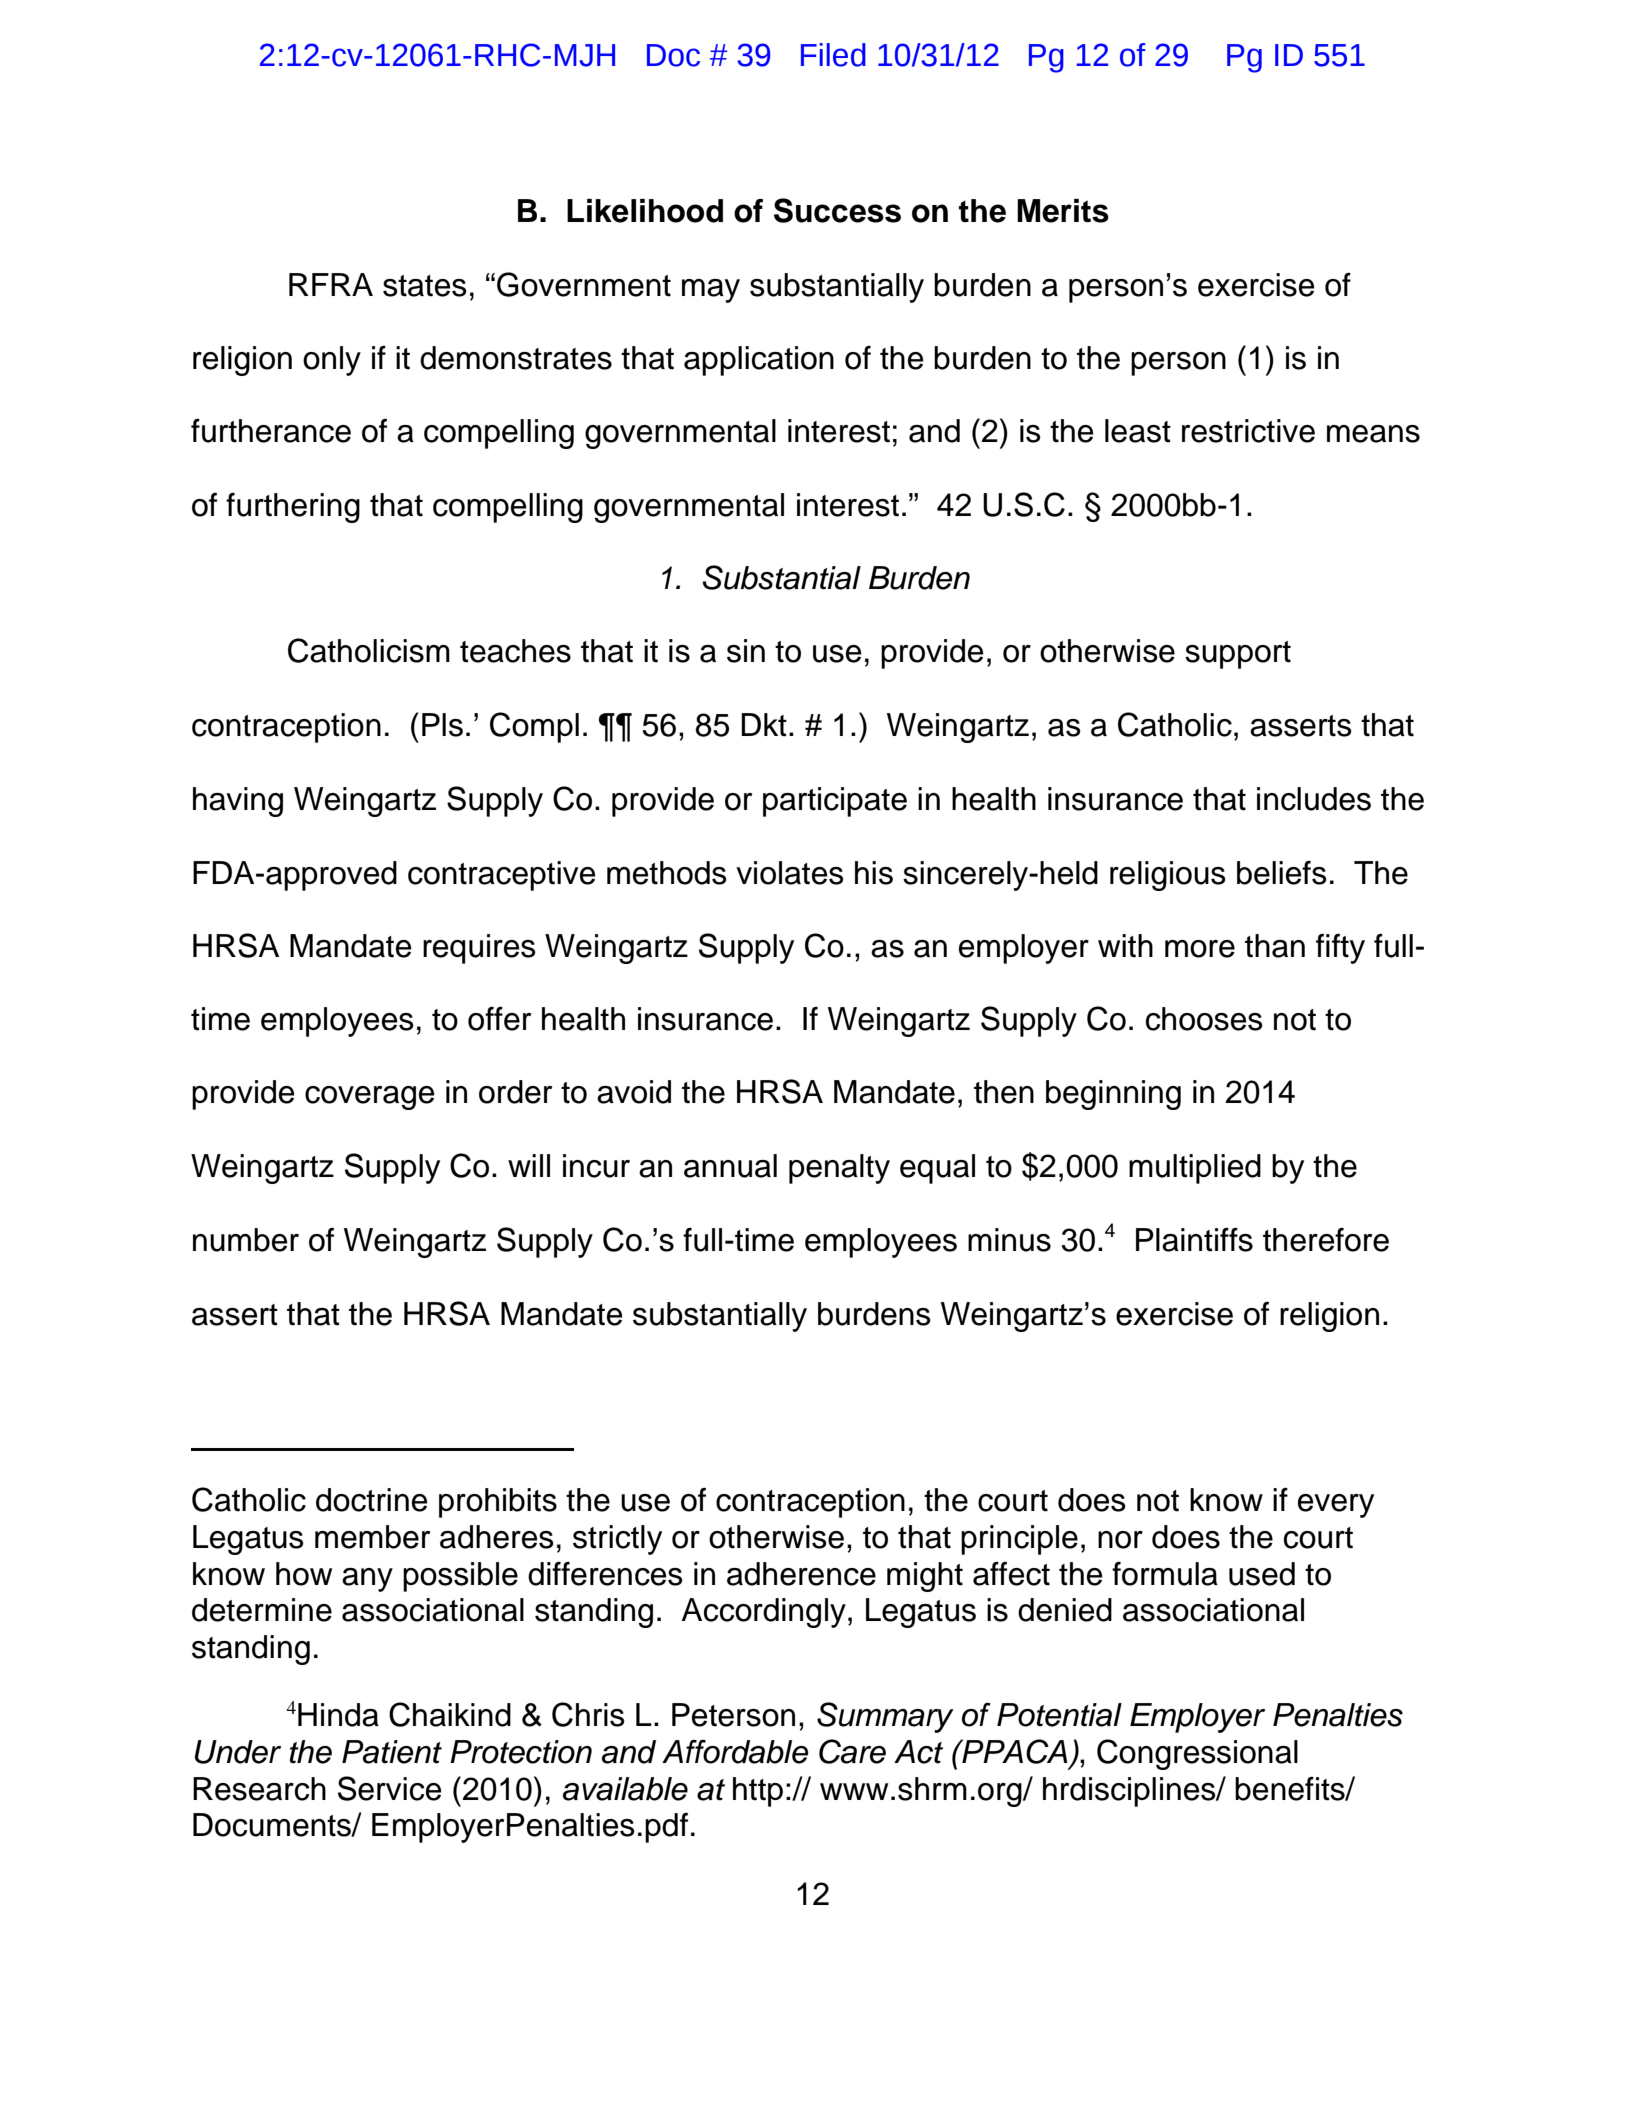  What do you see at coordinates (1314, 799) in the page?
I see `includes` at bounding box center [1314, 799].
